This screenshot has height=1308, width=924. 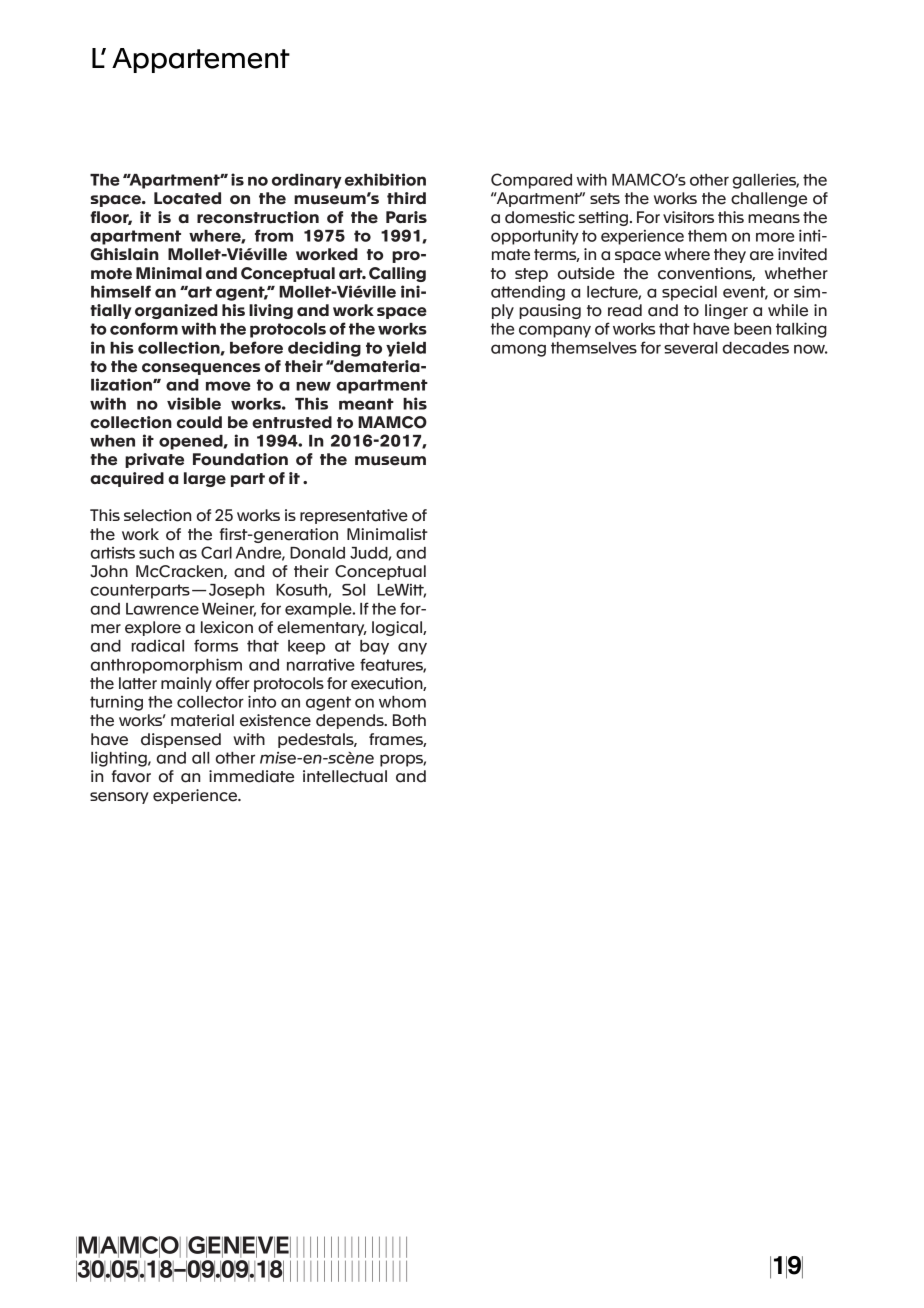 What do you see at coordinates (406, 198) in the screenshot?
I see `third` at bounding box center [406, 198].
